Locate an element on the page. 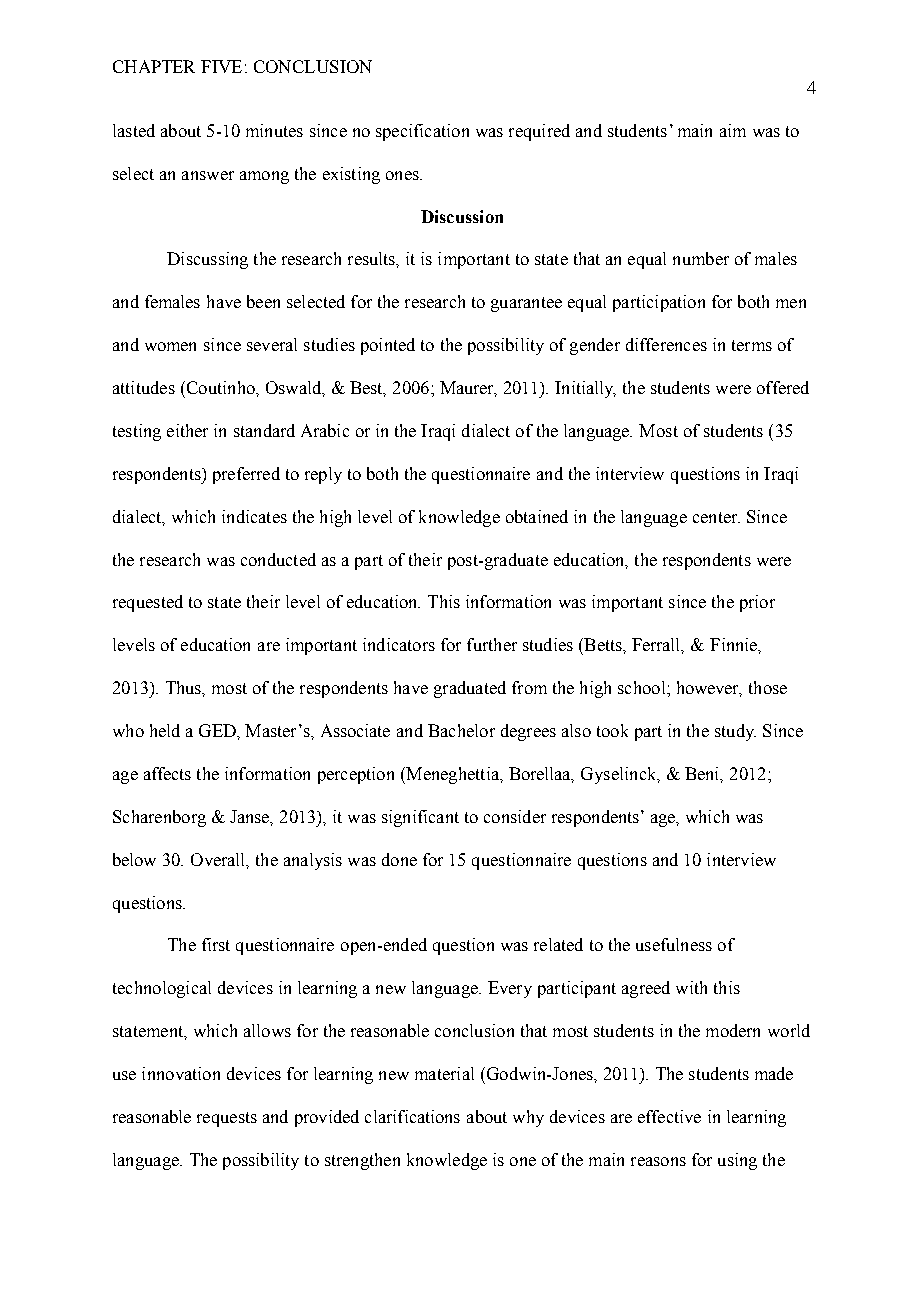  usefulness is located at coordinates (674, 944).
